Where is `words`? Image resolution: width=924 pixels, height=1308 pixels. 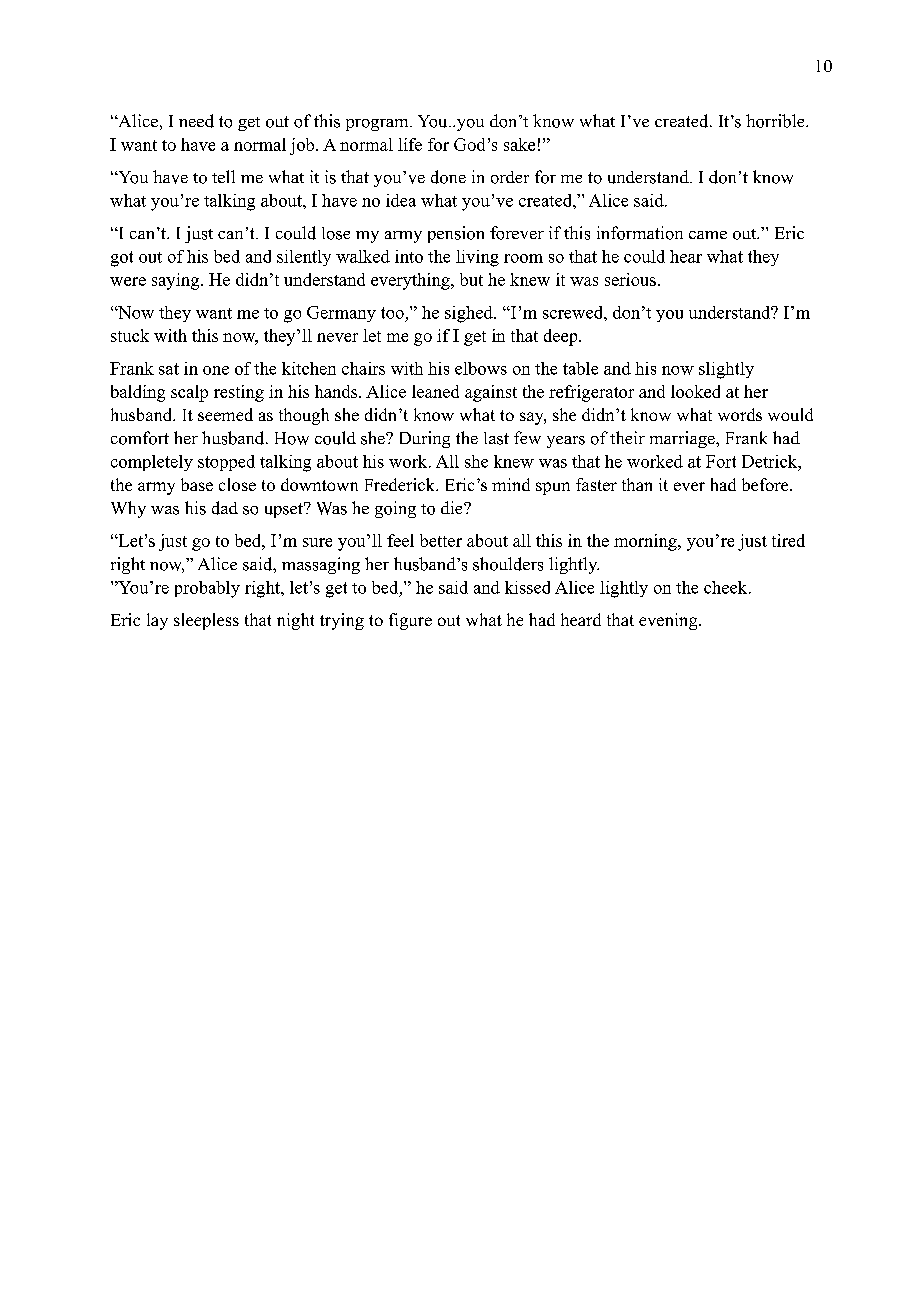
words is located at coordinates (740, 414).
